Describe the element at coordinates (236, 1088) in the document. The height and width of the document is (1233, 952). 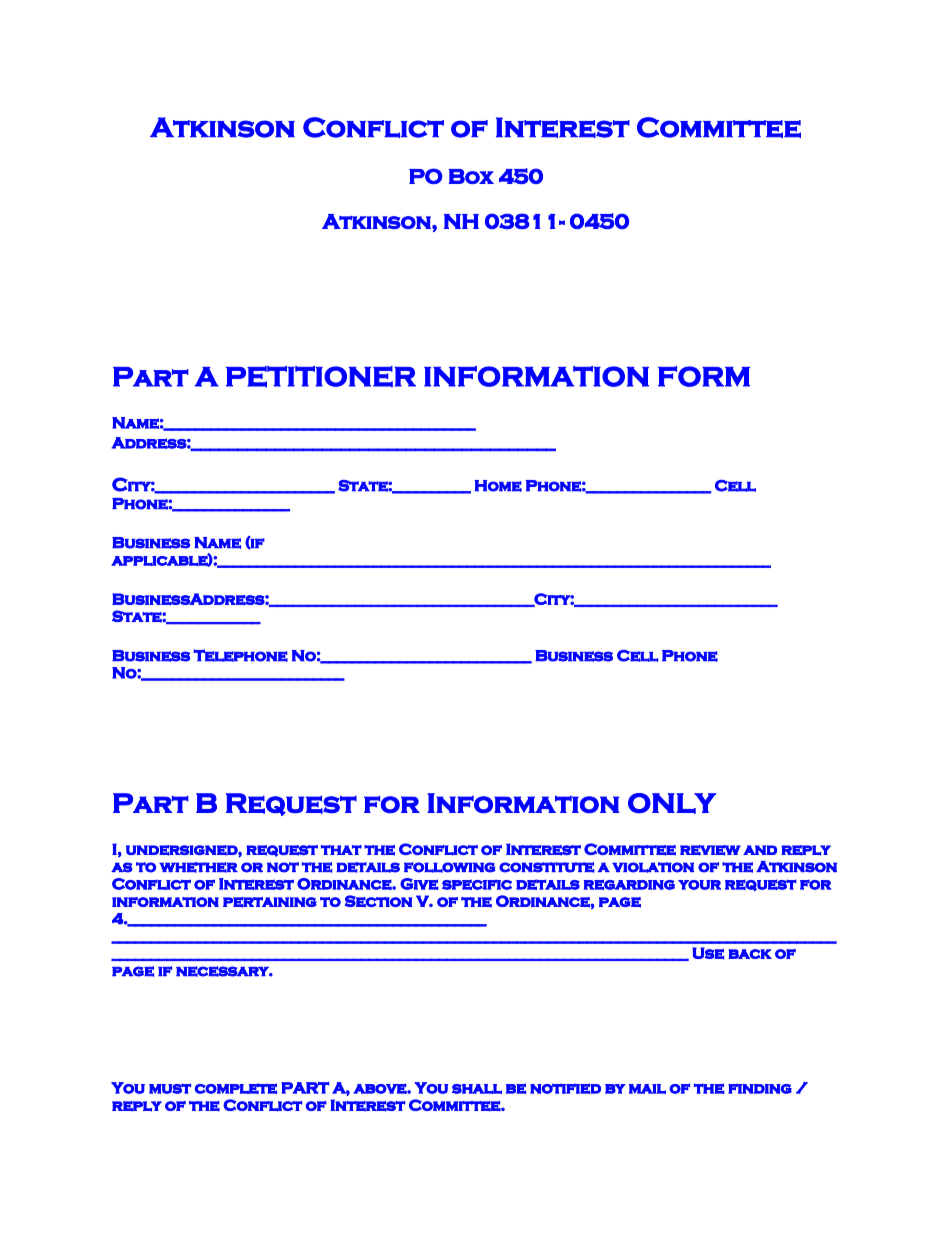
I see `complete` at that location.
